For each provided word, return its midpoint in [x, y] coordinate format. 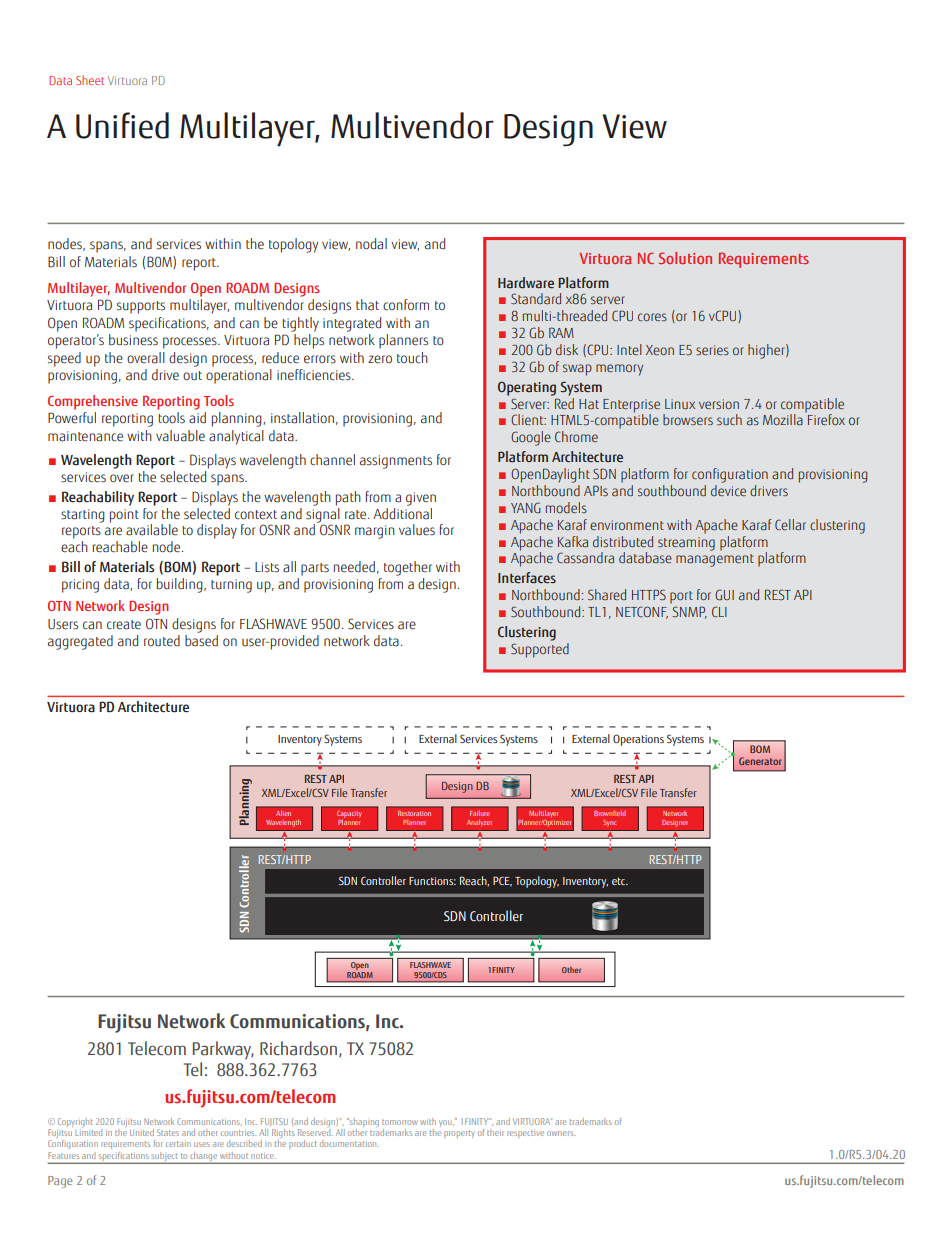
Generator [760, 761]
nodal [371, 244]
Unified [122, 125]
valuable [180, 436]
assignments [396, 462]
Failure [480, 813]
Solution [685, 258]
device [728, 490]
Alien [283, 813]
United [142, 1132]
